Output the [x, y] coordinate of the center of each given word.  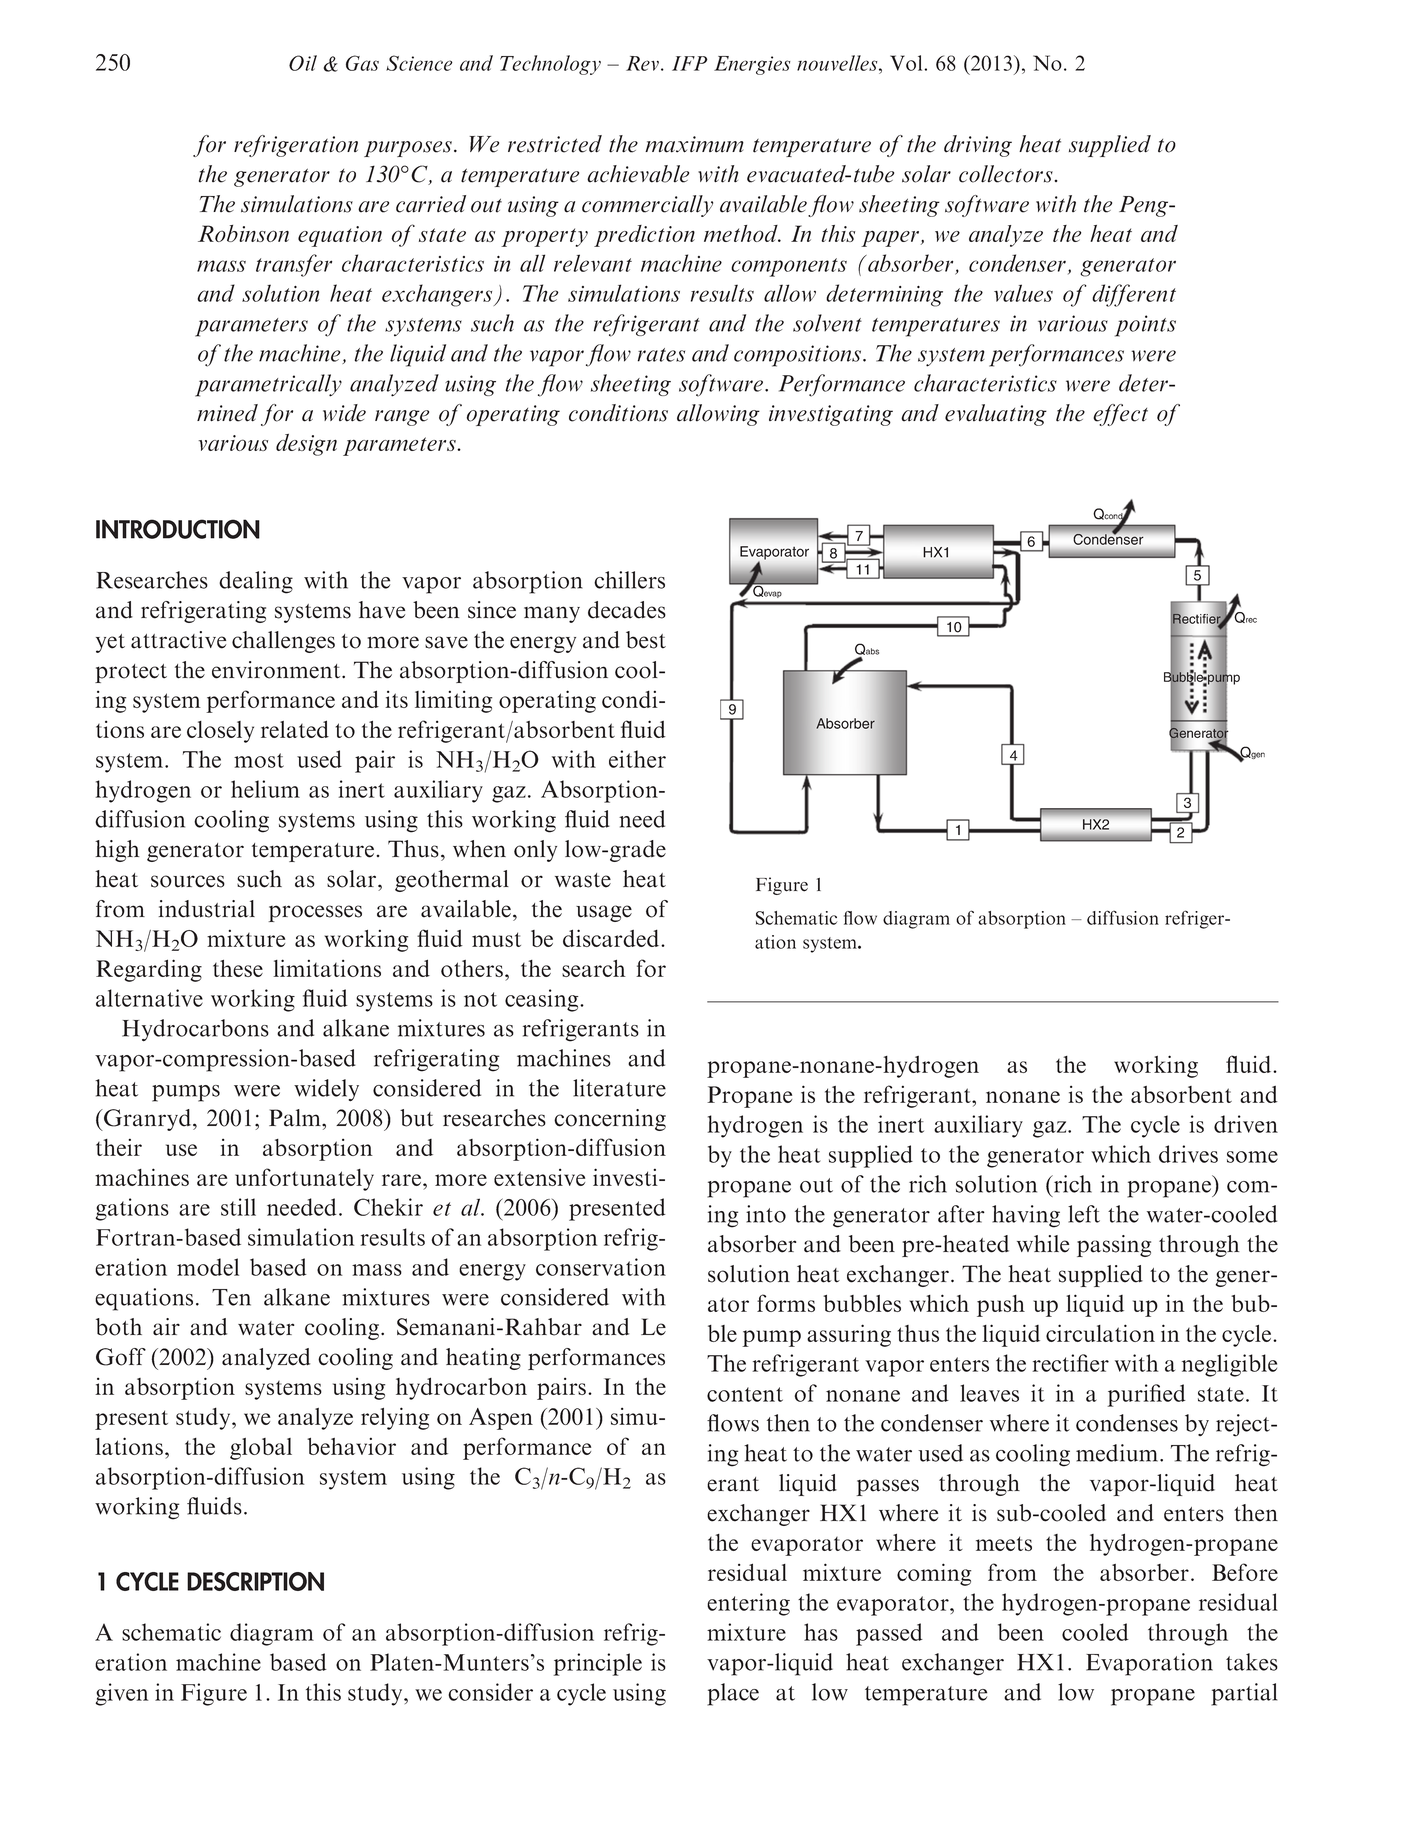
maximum [694, 144]
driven [1246, 1124]
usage [604, 913]
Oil [303, 63]
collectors [1007, 174]
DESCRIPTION [255, 1581]
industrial [206, 909]
